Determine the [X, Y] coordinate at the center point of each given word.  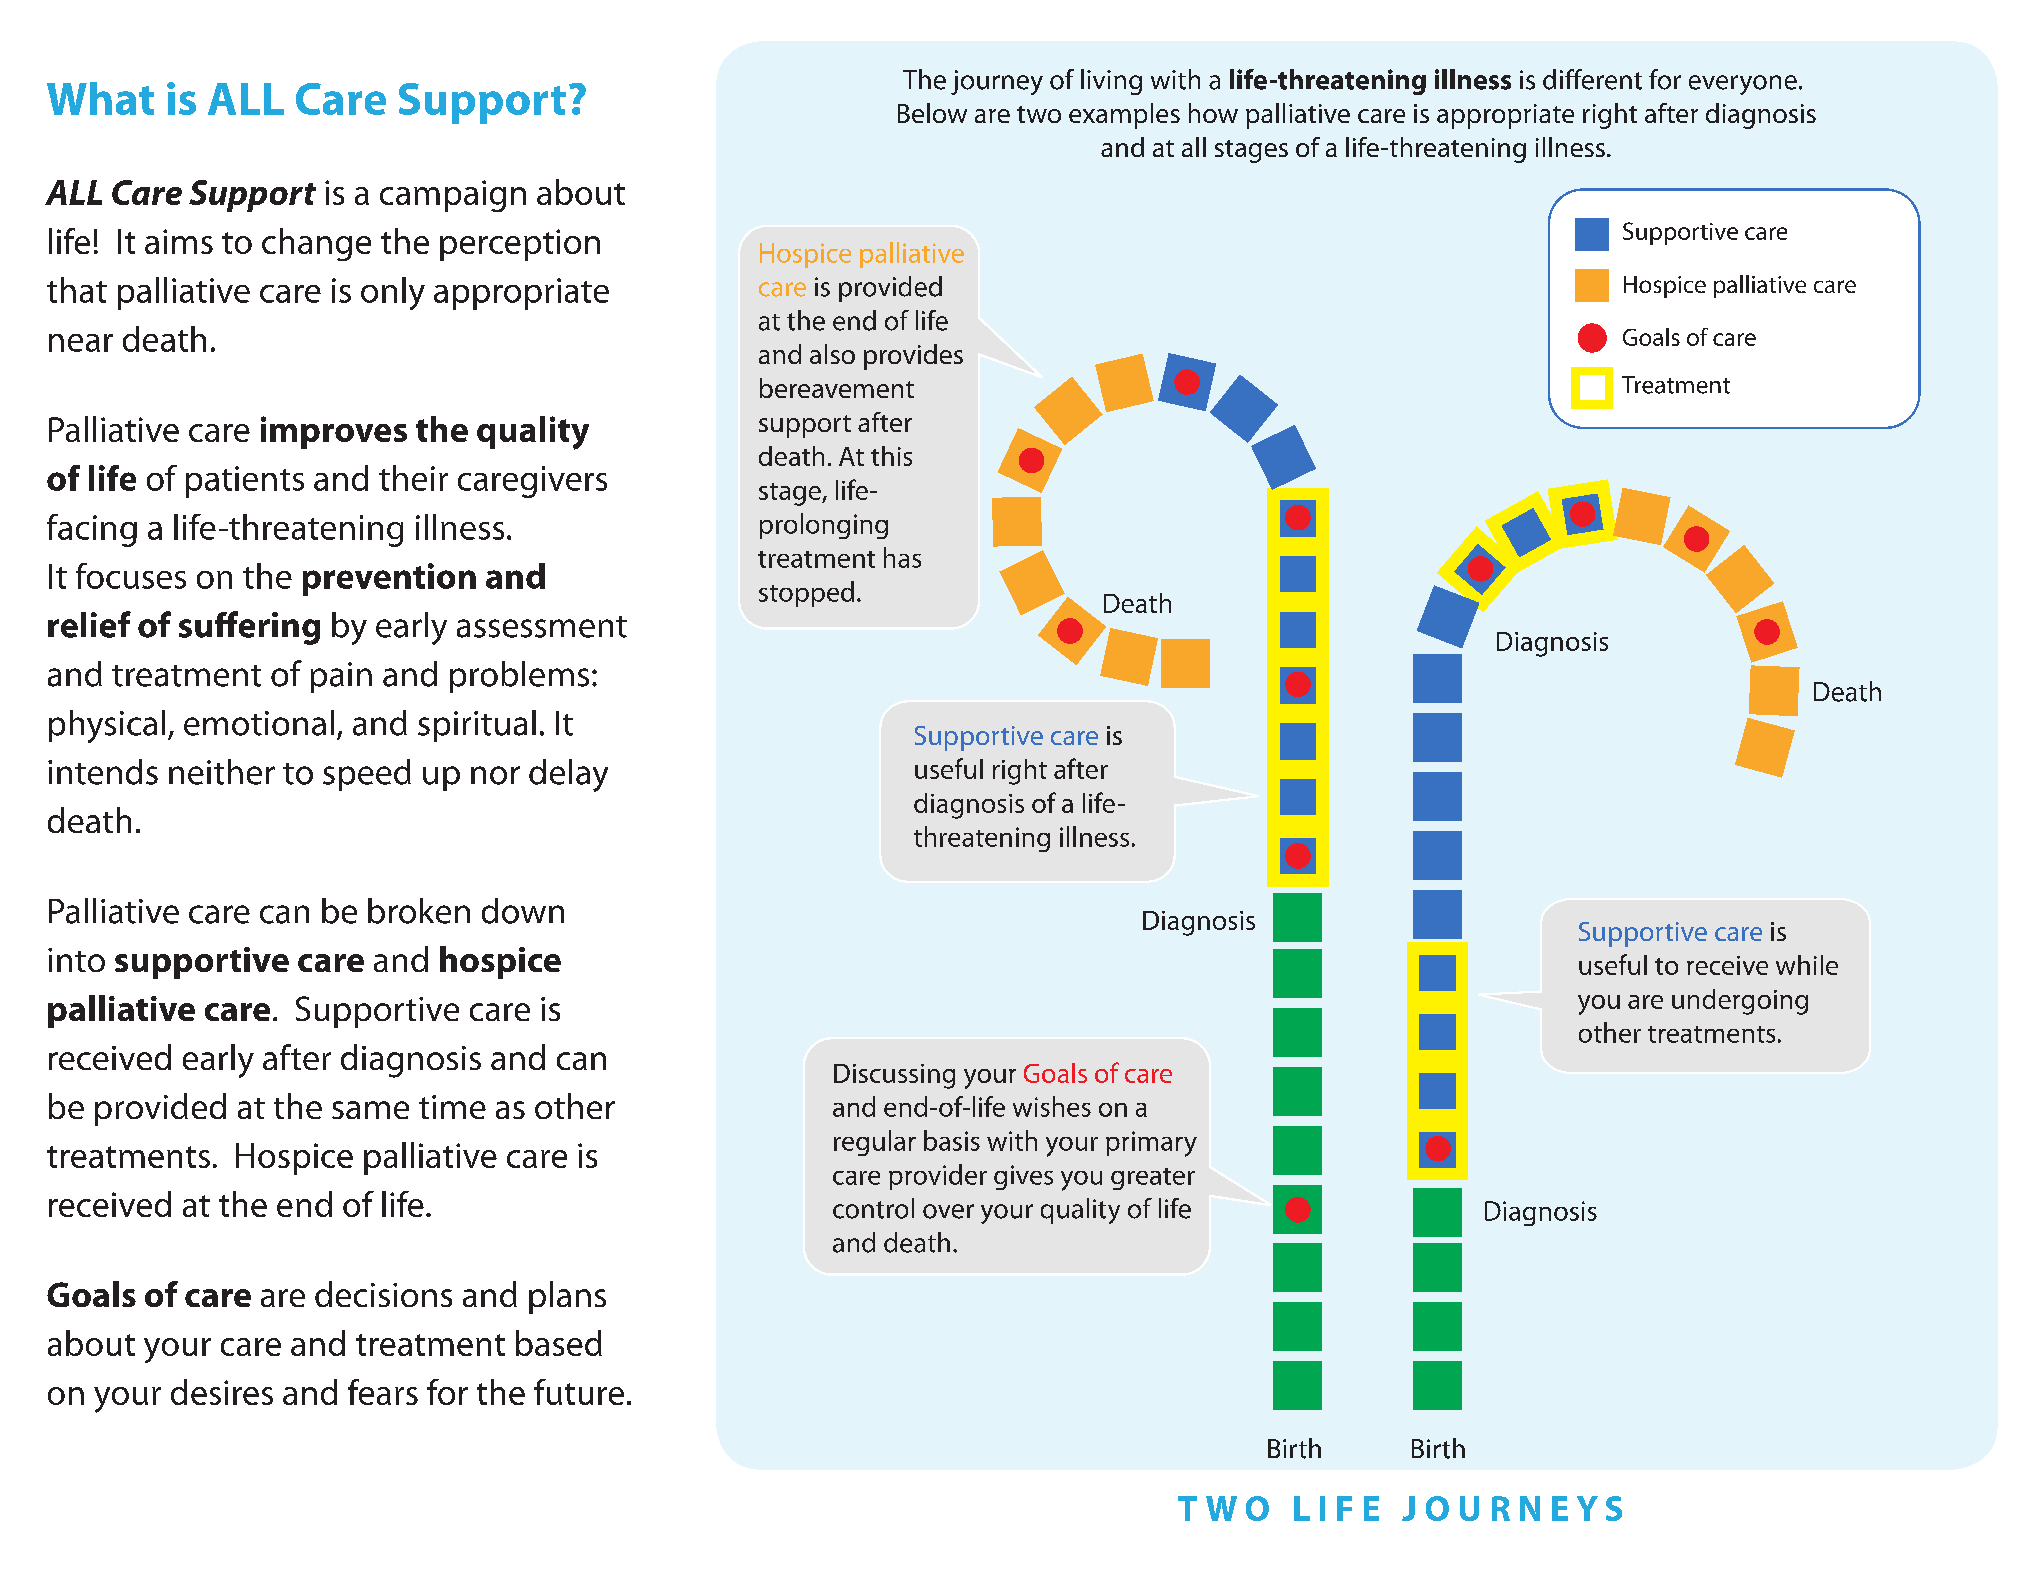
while [1807, 965]
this [891, 456]
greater [1153, 1179]
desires [222, 1392]
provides [913, 357]
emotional [259, 723]
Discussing [894, 1076]
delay [568, 775]
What [100, 98]
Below [932, 113]
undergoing [1740, 1002]
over [948, 1211]
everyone [1743, 85]
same [370, 1110]
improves [334, 432]
